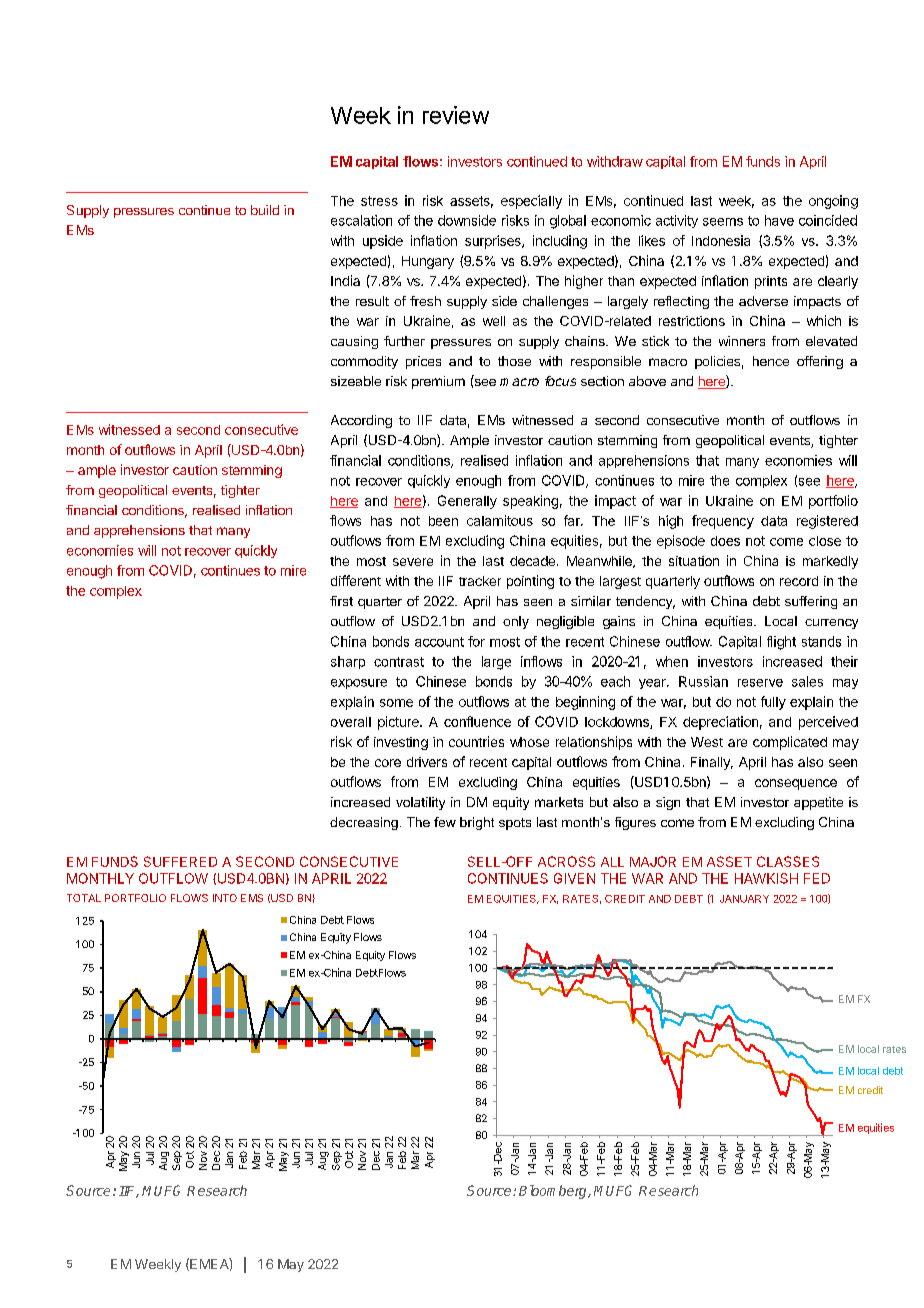  What do you see at coordinates (779, 220) in the image?
I see `have` at bounding box center [779, 220].
